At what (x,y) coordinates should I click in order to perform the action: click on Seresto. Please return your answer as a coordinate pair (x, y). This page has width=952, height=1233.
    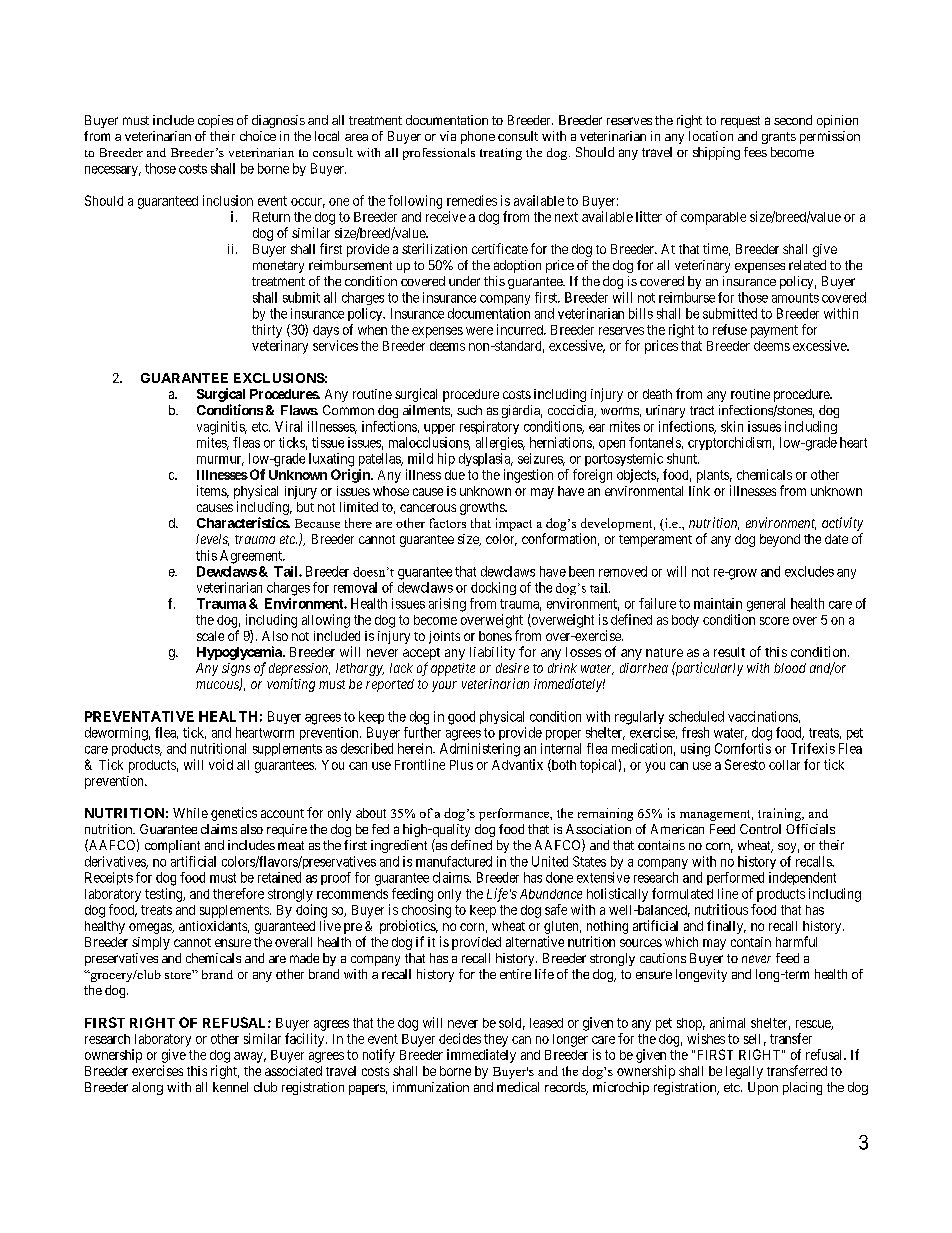
    Looking at the image, I should click on (745, 764).
